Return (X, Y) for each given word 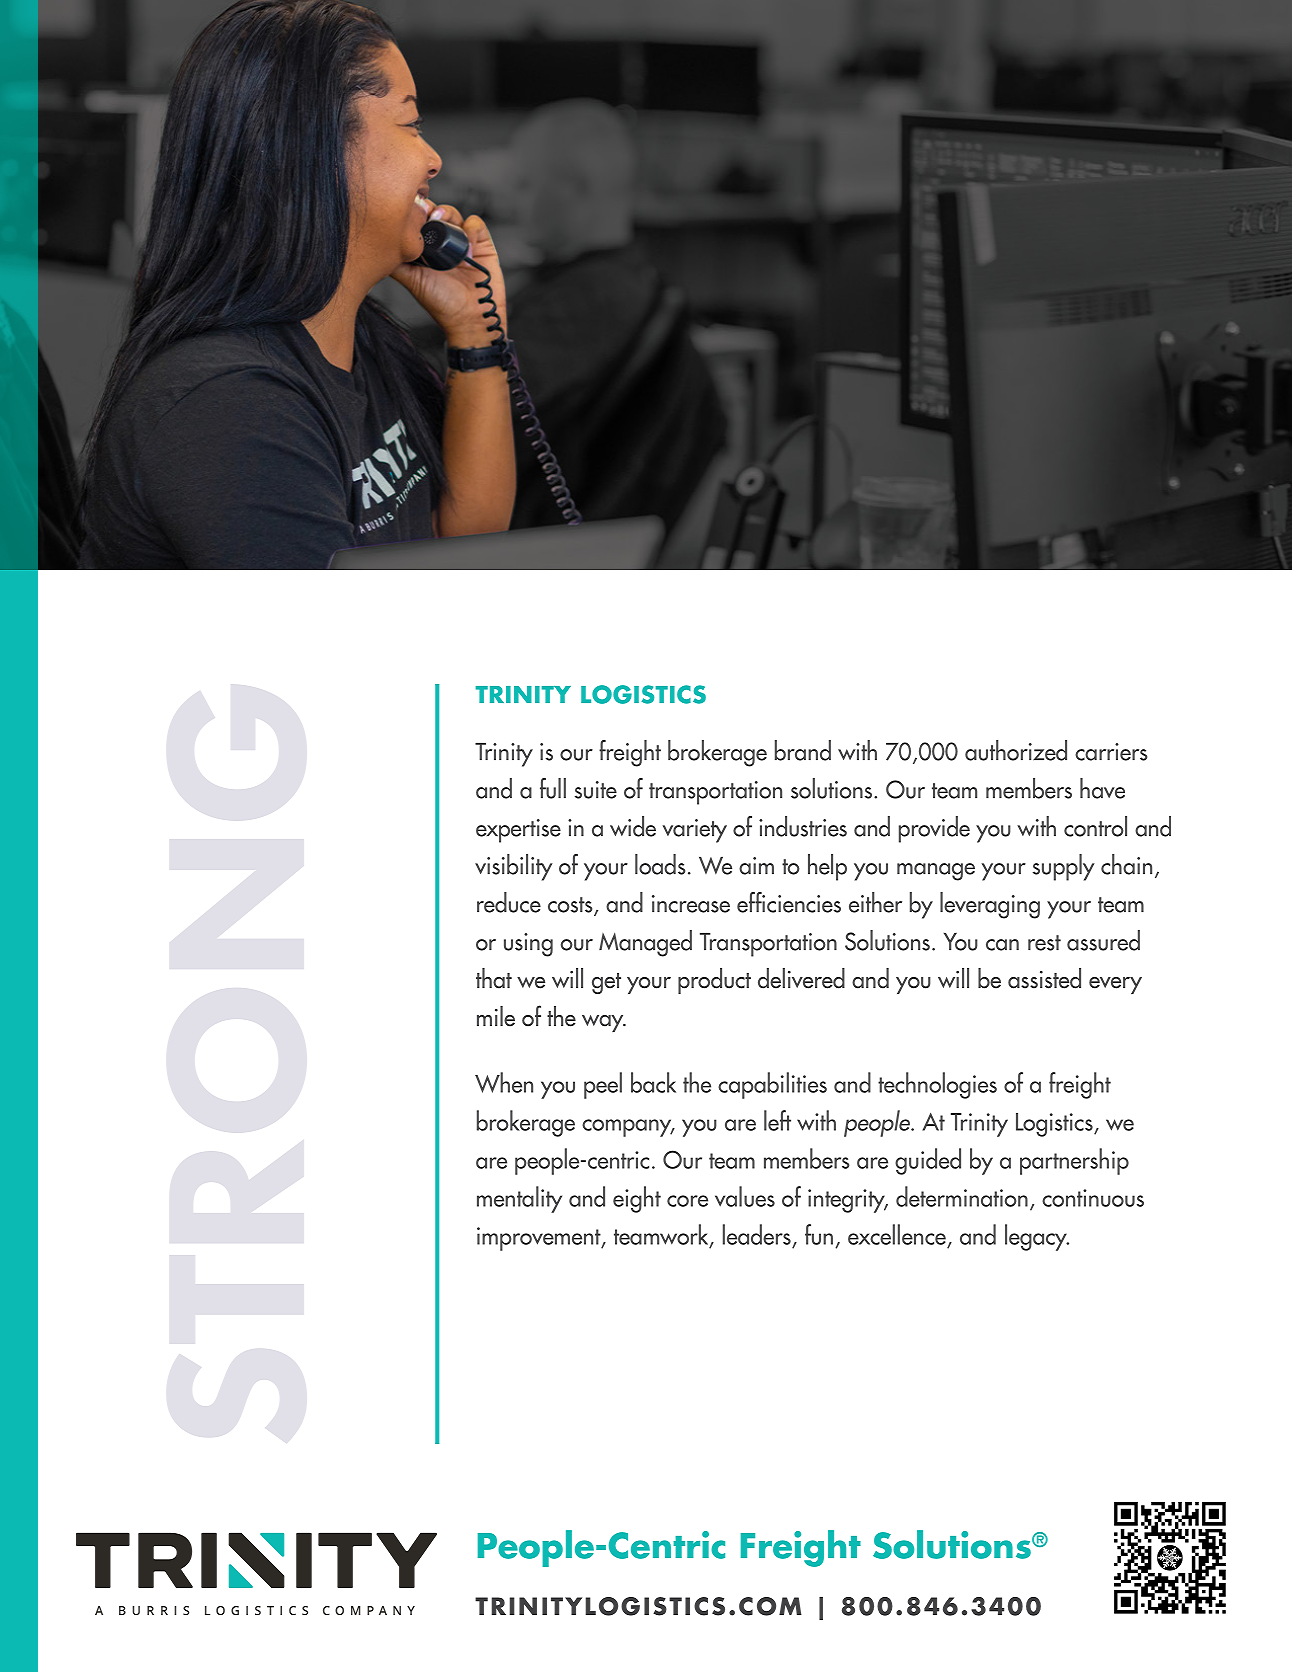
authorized (1016, 750)
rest (1044, 943)
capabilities (772, 1085)
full (553, 788)
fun (819, 1234)
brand (803, 750)
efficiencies (789, 902)
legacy (1037, 1237)
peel (603, 1085)
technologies (937, 1085)
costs (571, 906)
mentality (519, 1199)
